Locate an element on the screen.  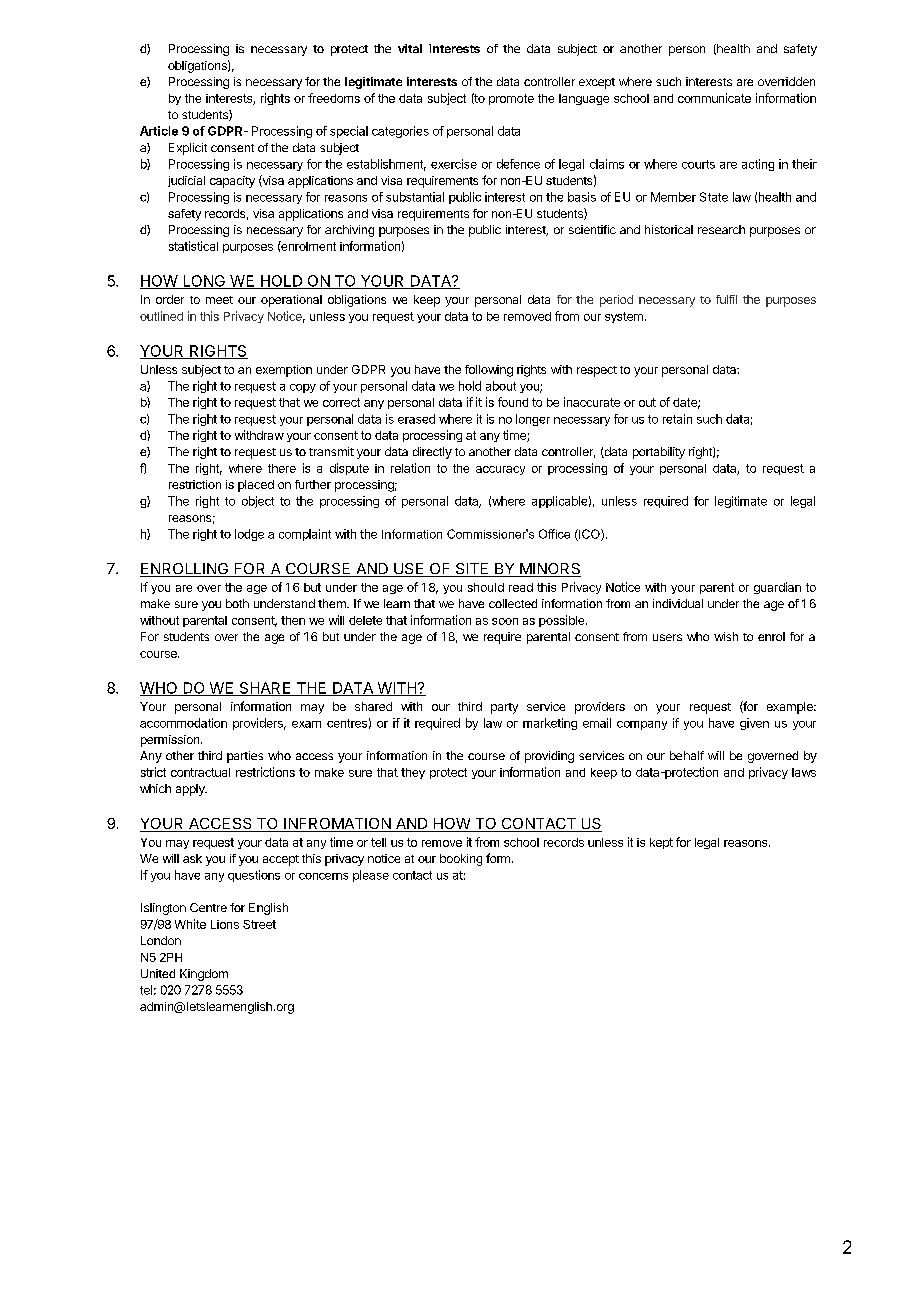
parties is located at coordinates (245, 757).
